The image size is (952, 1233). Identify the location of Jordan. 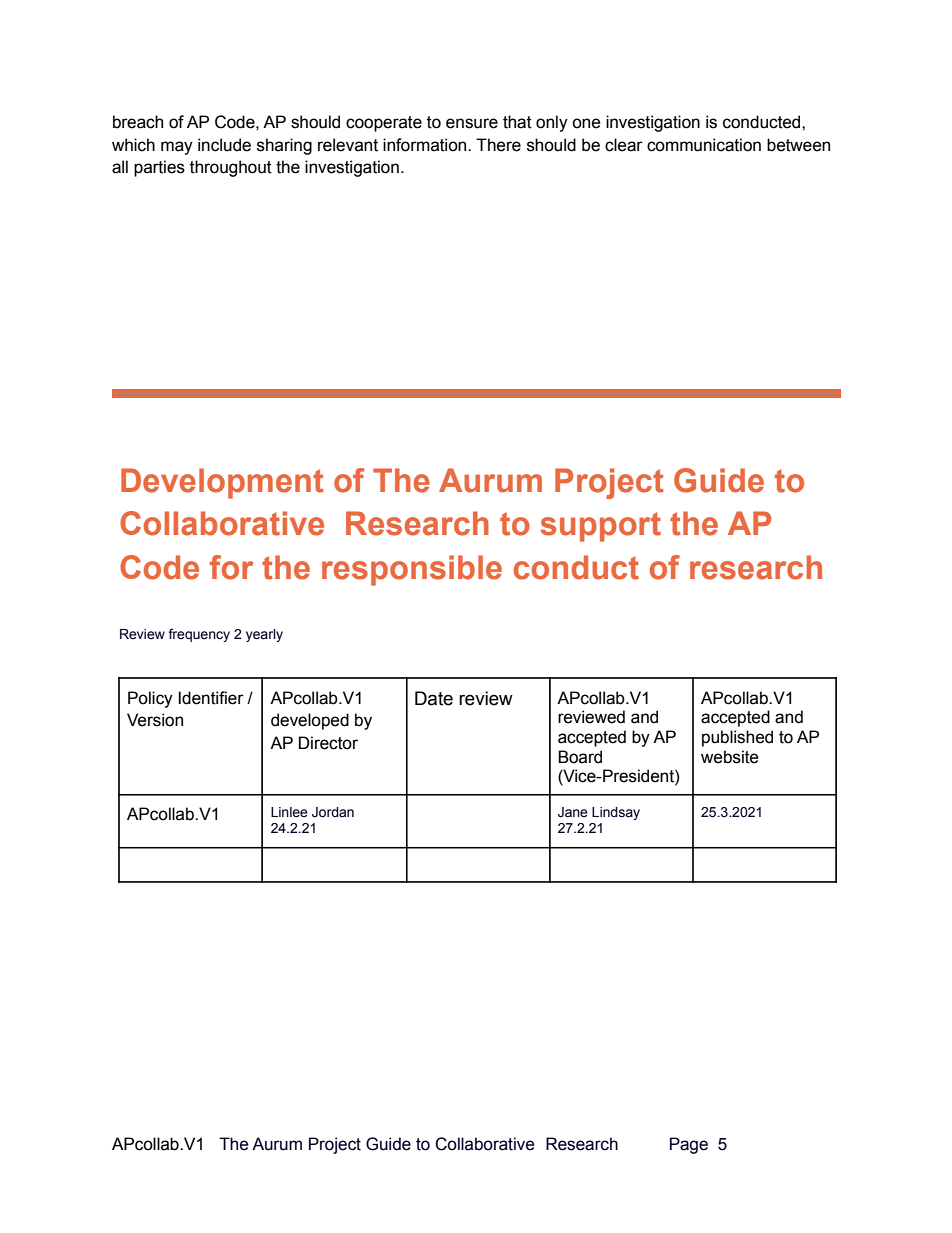
(333, 812).
